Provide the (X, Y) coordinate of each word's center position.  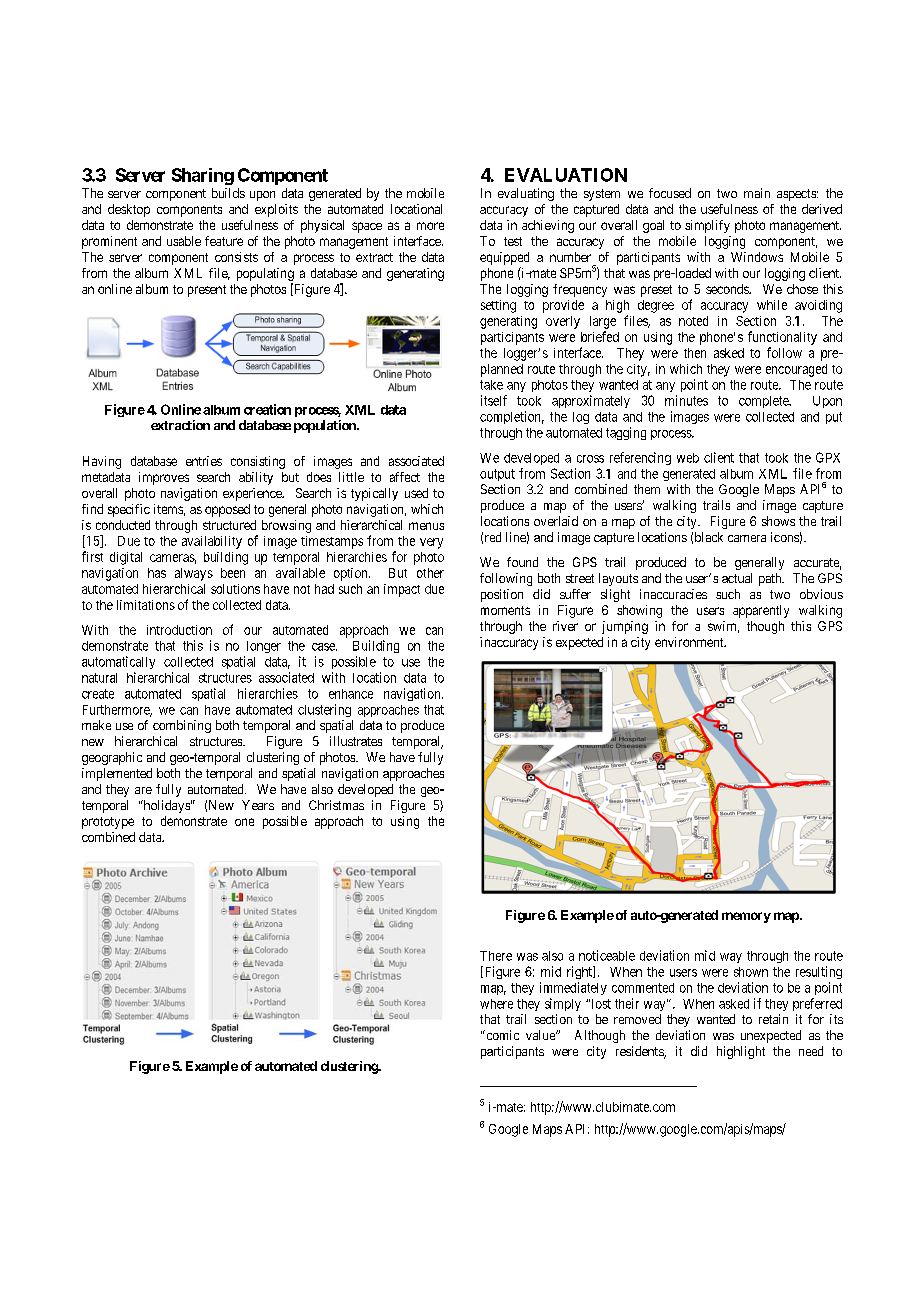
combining (182, 726)
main (757, 193)
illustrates (356, 741)
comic (501, 1035)
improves (164, 478)
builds (228, 193)
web (688, 458)
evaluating (526, 194)
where (496, 1004)
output (497, 475)
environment (690, 642)
